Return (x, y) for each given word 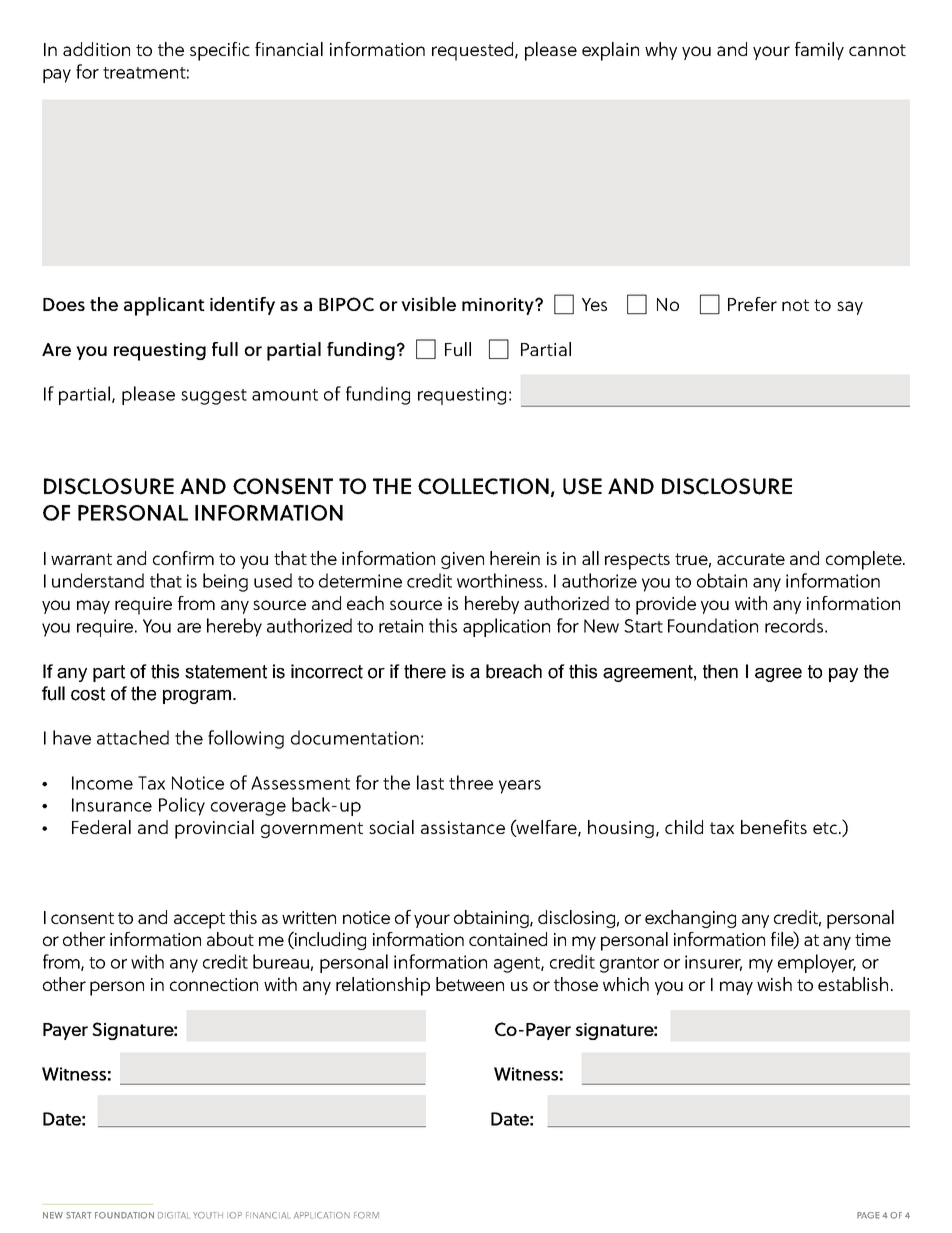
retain (401, 626)
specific (220, 51)
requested (474, 51)
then (720, 671)
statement (226, 672)
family (819, 51)
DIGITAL (174, 1215)
